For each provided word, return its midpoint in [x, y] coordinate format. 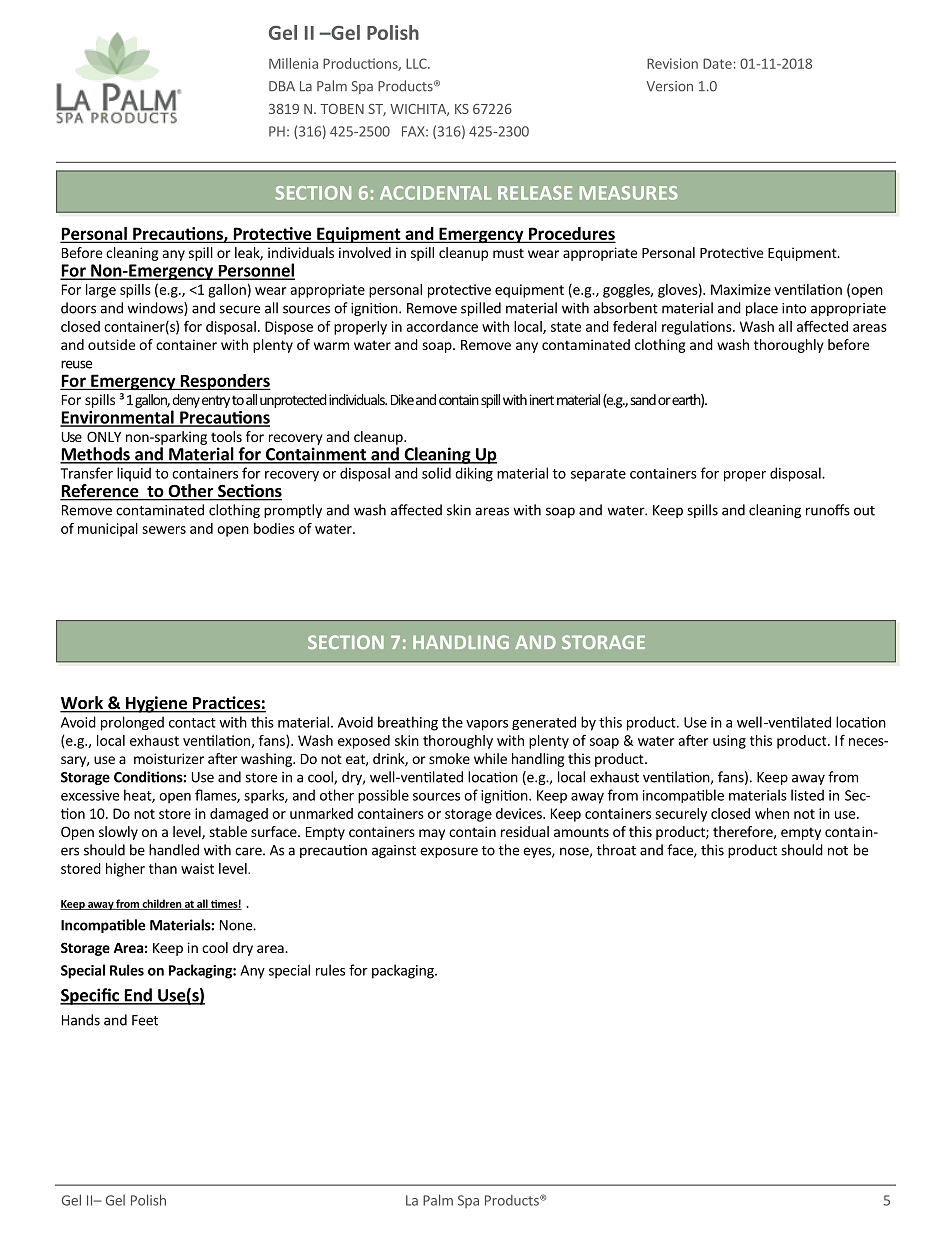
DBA [282, 86]
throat [616, 850]
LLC [417, 63]
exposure [449, 852]
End [138, 996]
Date [717, 63]
